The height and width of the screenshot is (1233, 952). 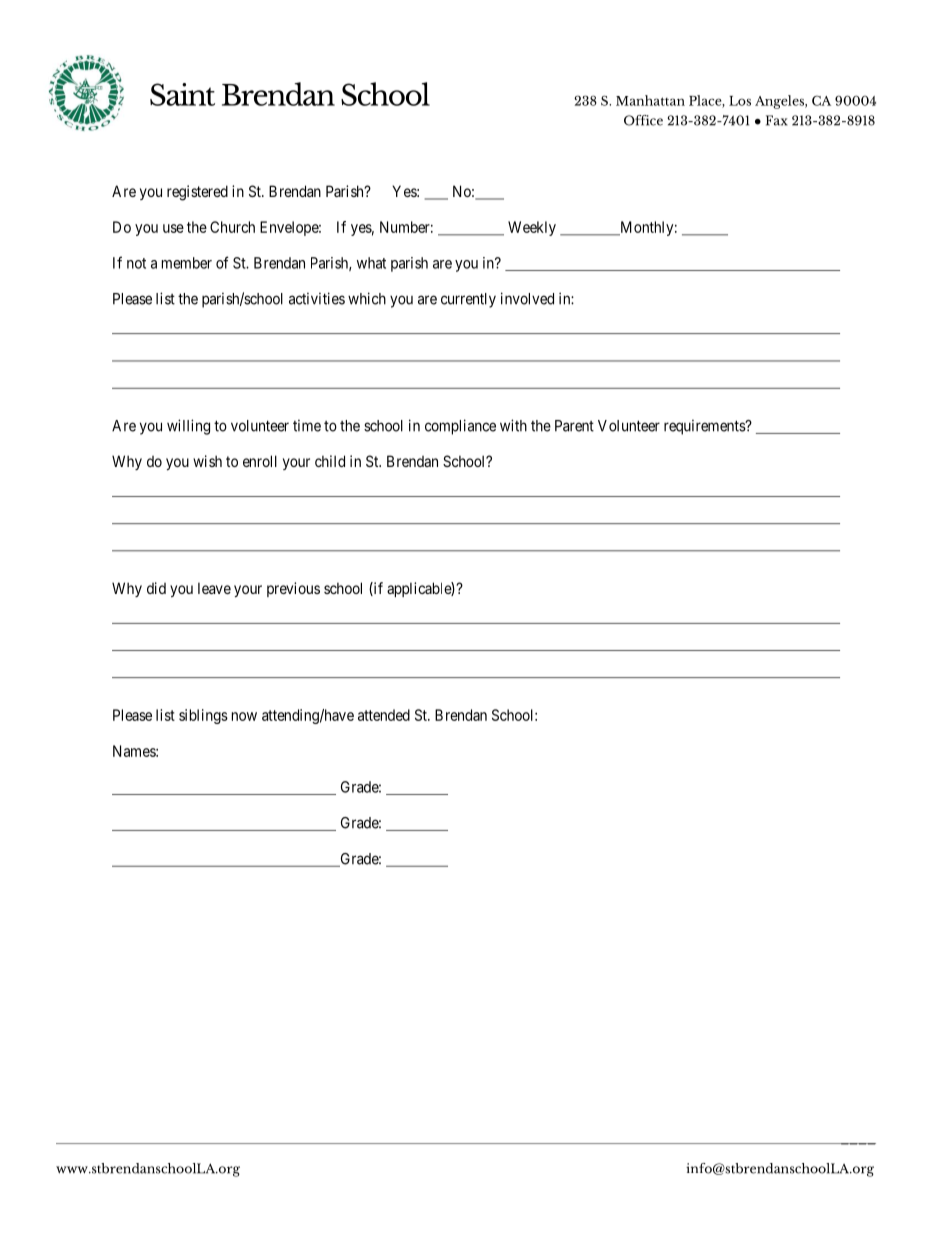 I want to click on with, so click(x=513, y=425).
